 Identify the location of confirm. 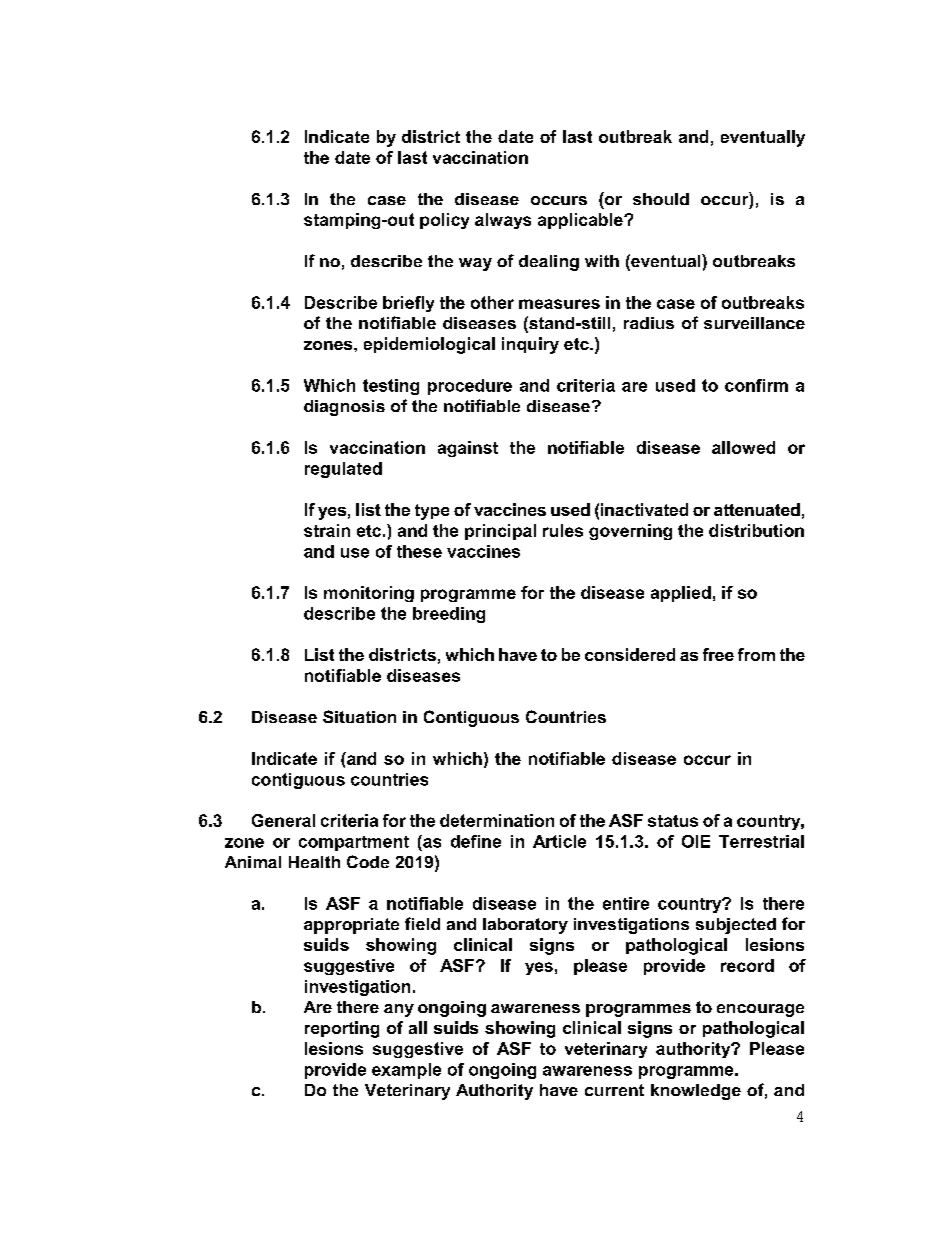
(756, 385).
